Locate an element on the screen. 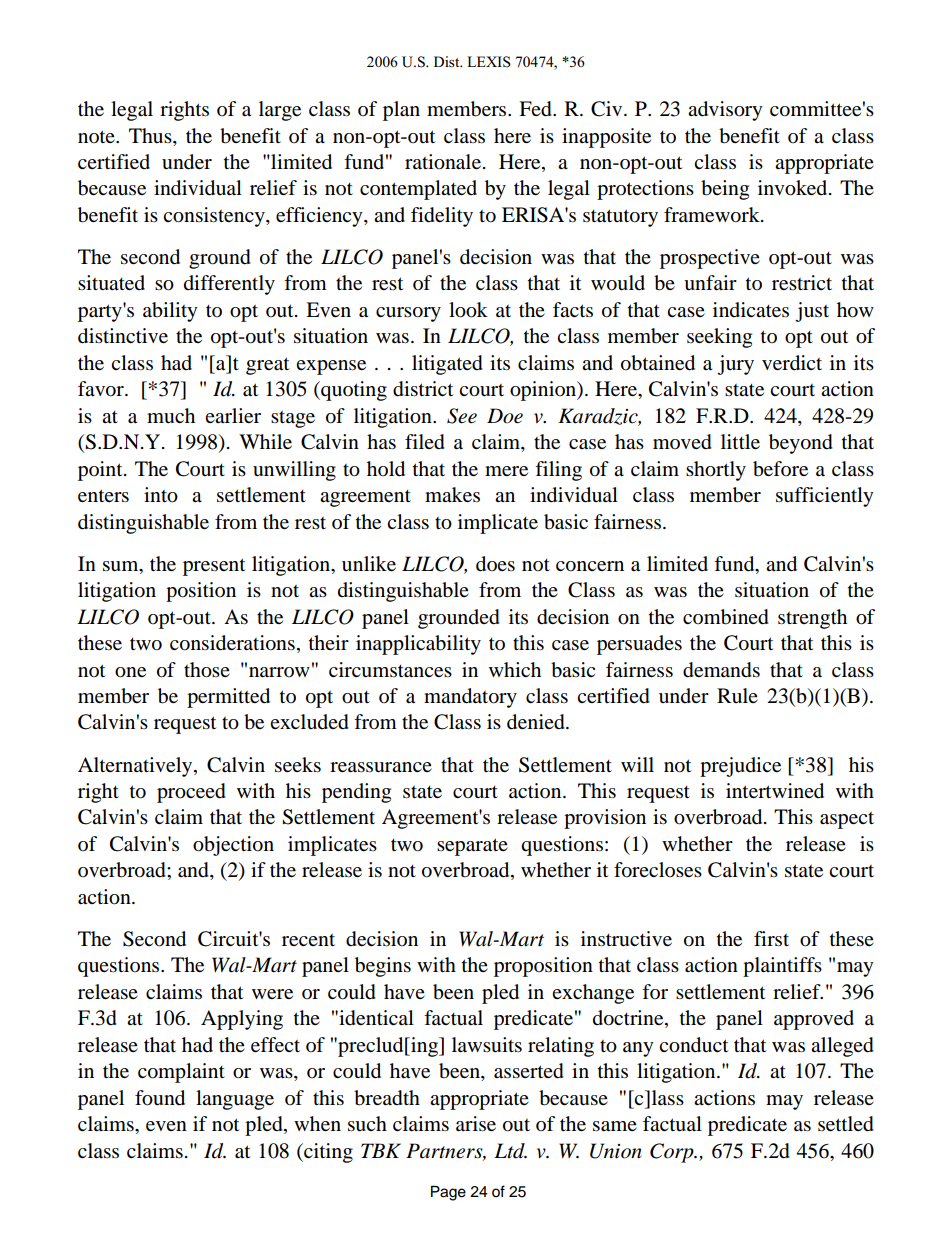  found is located at coordinates (160, 1098).
